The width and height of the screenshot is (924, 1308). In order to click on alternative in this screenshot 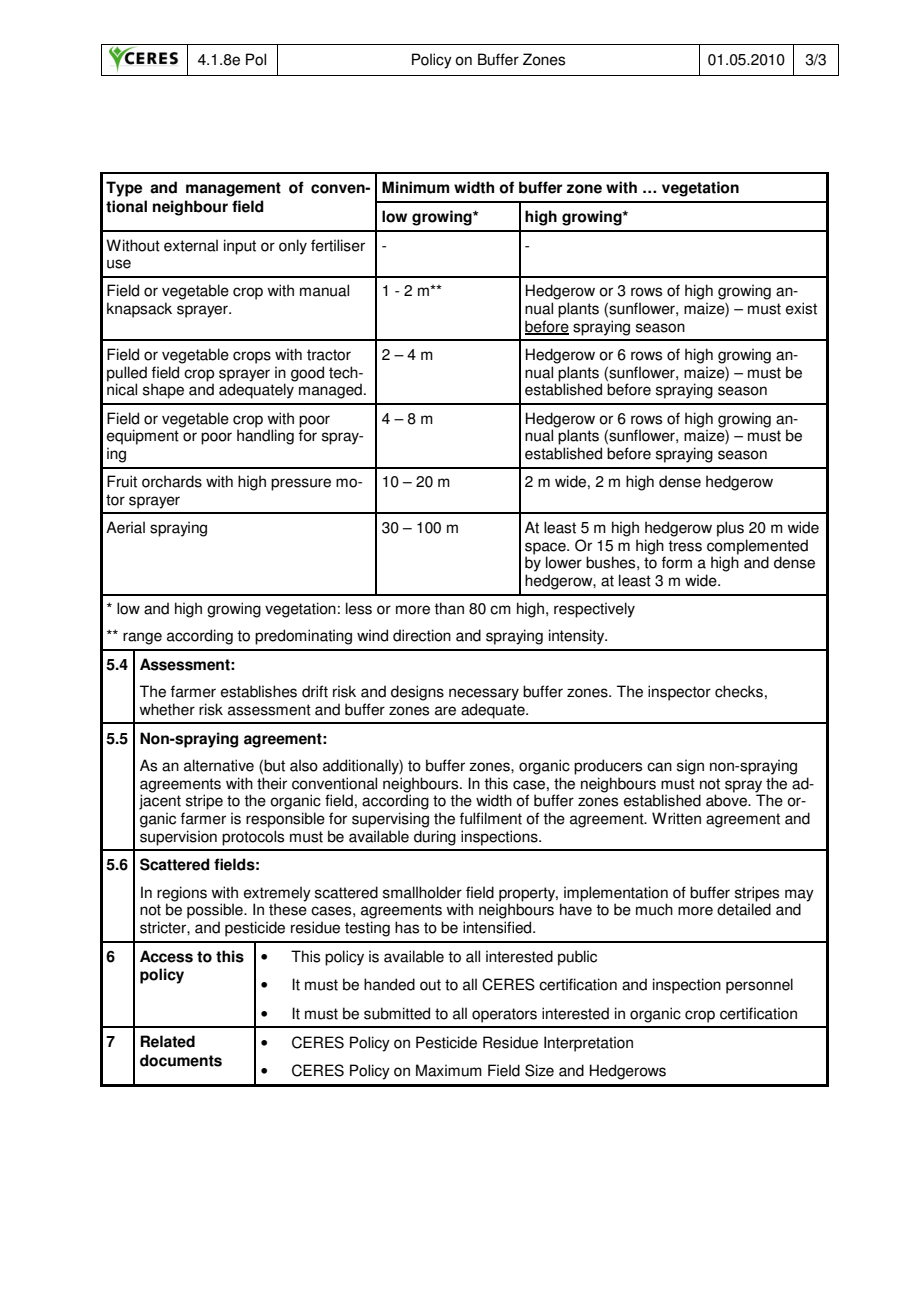, I will do `click(219, 765)`.
